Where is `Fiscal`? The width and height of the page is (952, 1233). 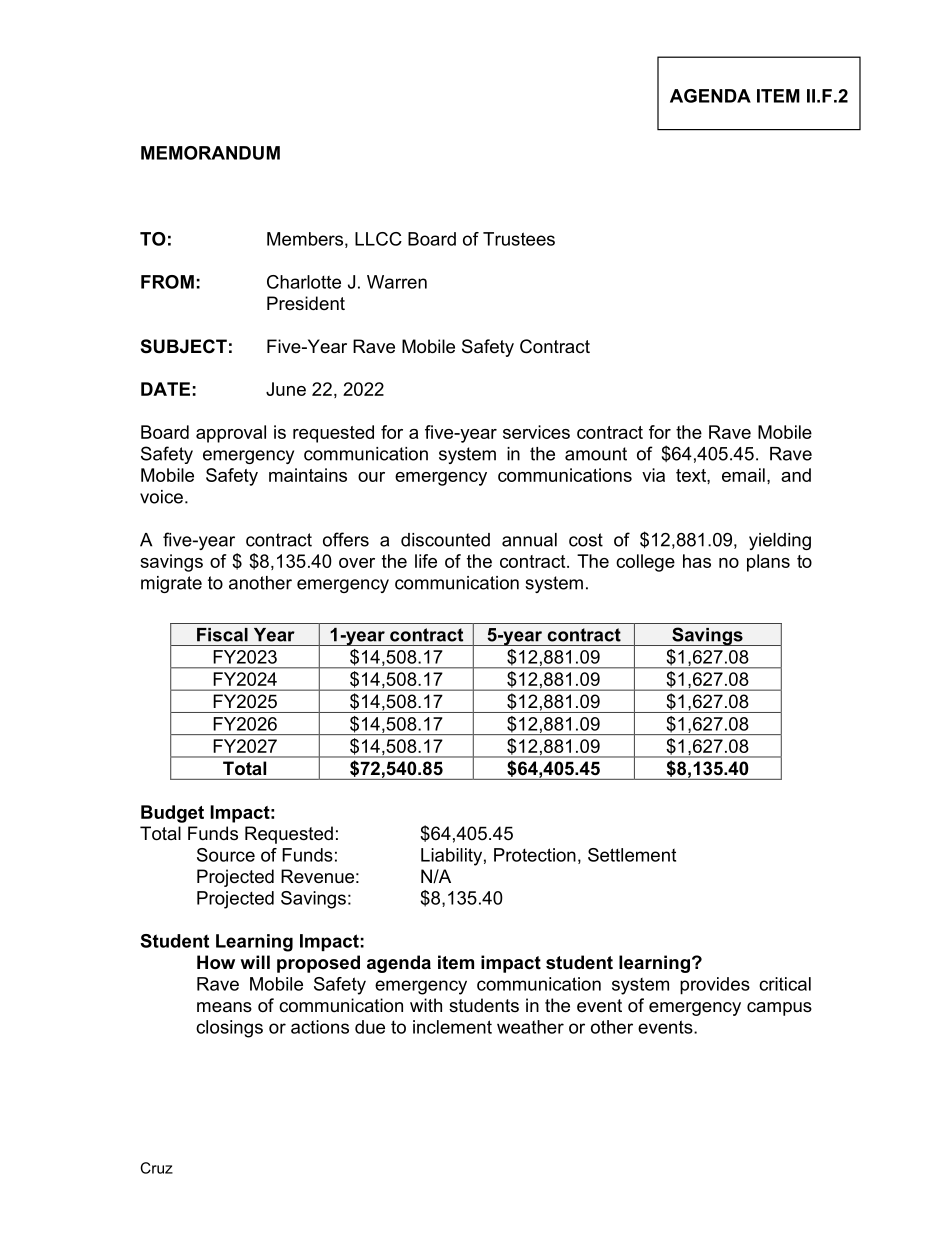 Fiscal is located at coordinates (222, 635).
